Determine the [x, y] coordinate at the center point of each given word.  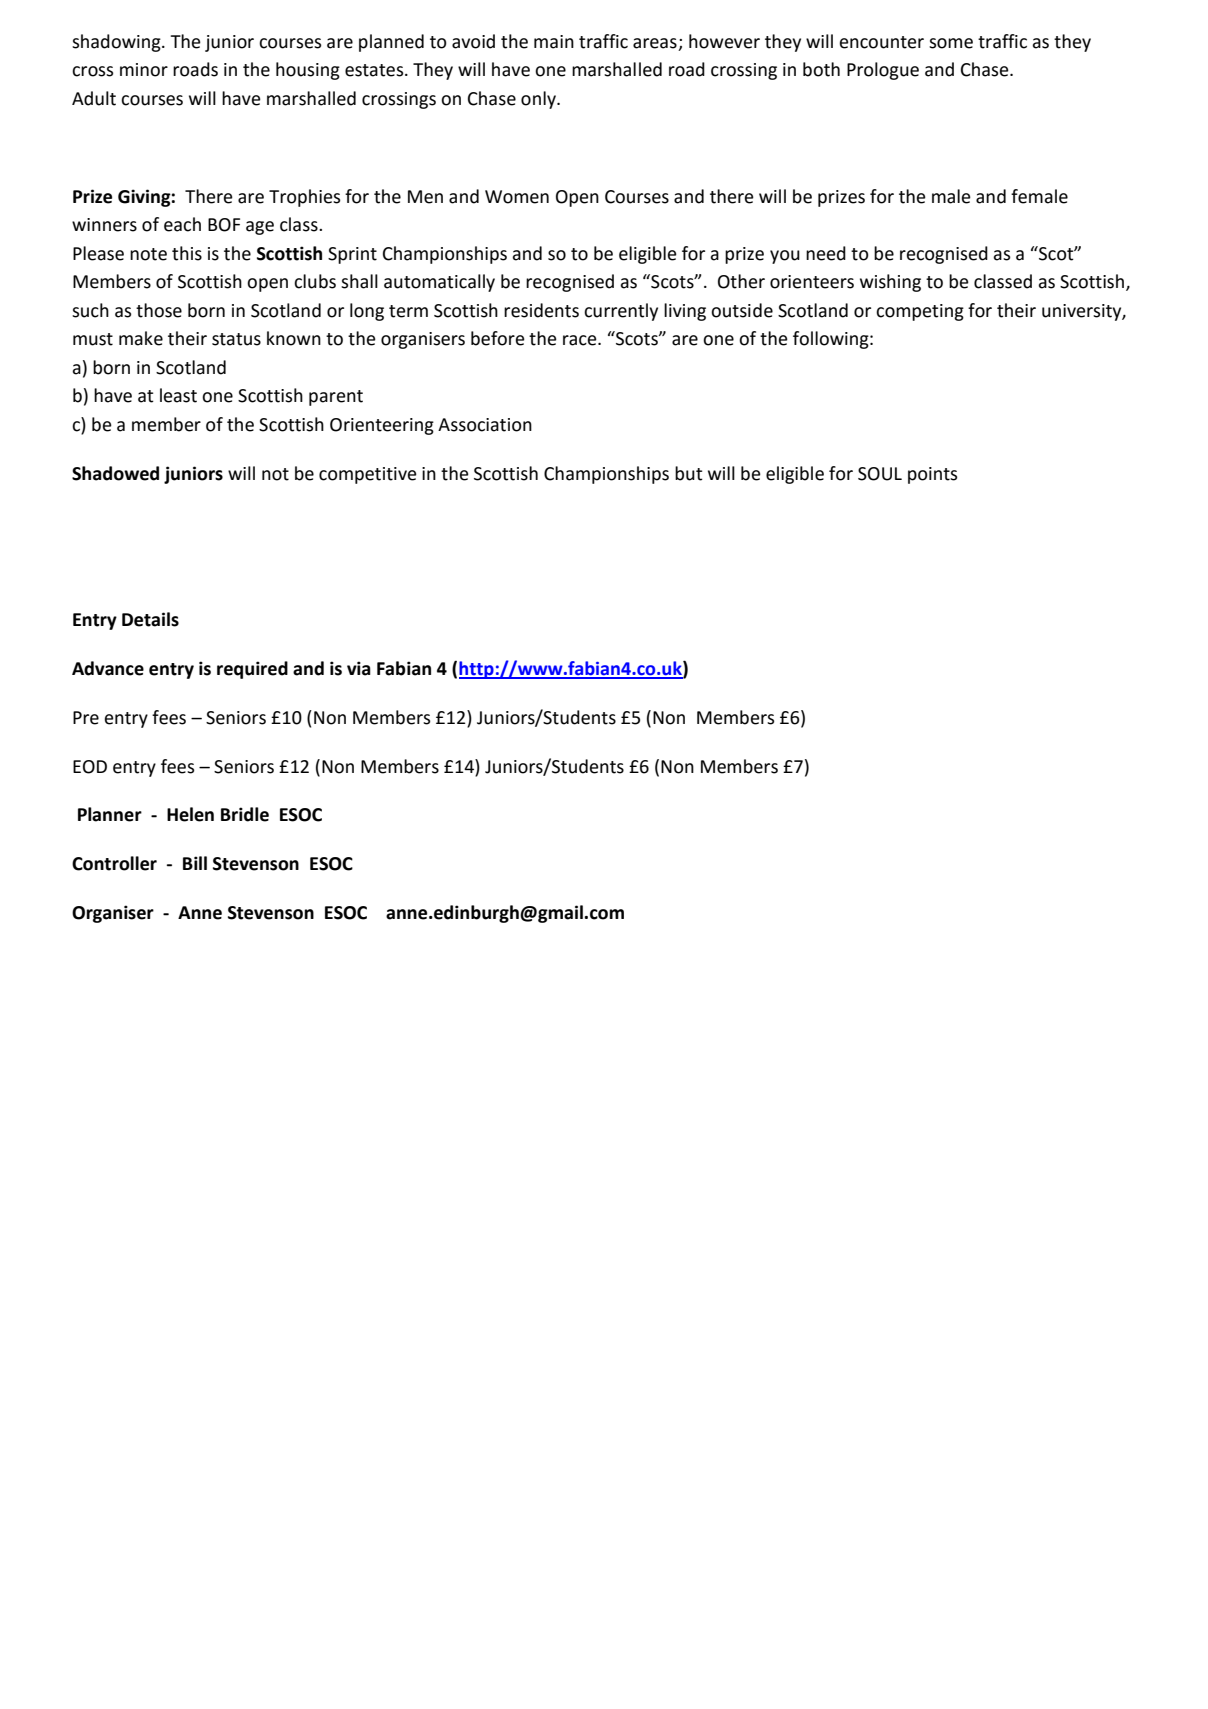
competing [920, 312]
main [554, 42]
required [252, 670]
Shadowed [115, 473]
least [178, 395]
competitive [368, 475]
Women [517, 197]
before [498, 338]
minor [144, 70]
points [932, 475]
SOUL [880, 474]
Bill [195, 863]
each [182, 224]
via [359, 668]
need [826, 253]
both [821, 69]
